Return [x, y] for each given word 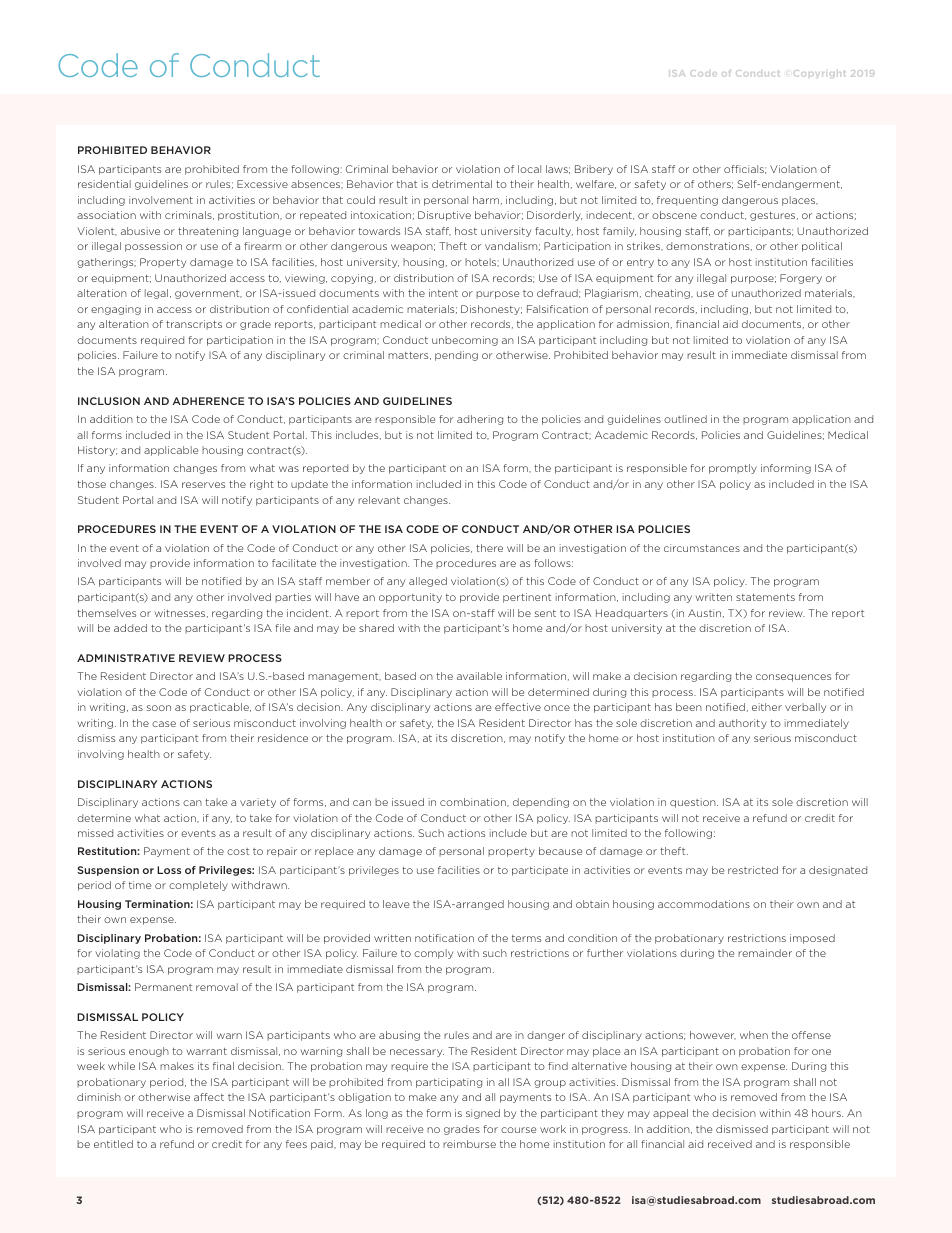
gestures [774, 216]
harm [486, 200]
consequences [793, 678]
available [479, 676]
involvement [161, 200]
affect [209, 1097]
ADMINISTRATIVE [126, 658]
